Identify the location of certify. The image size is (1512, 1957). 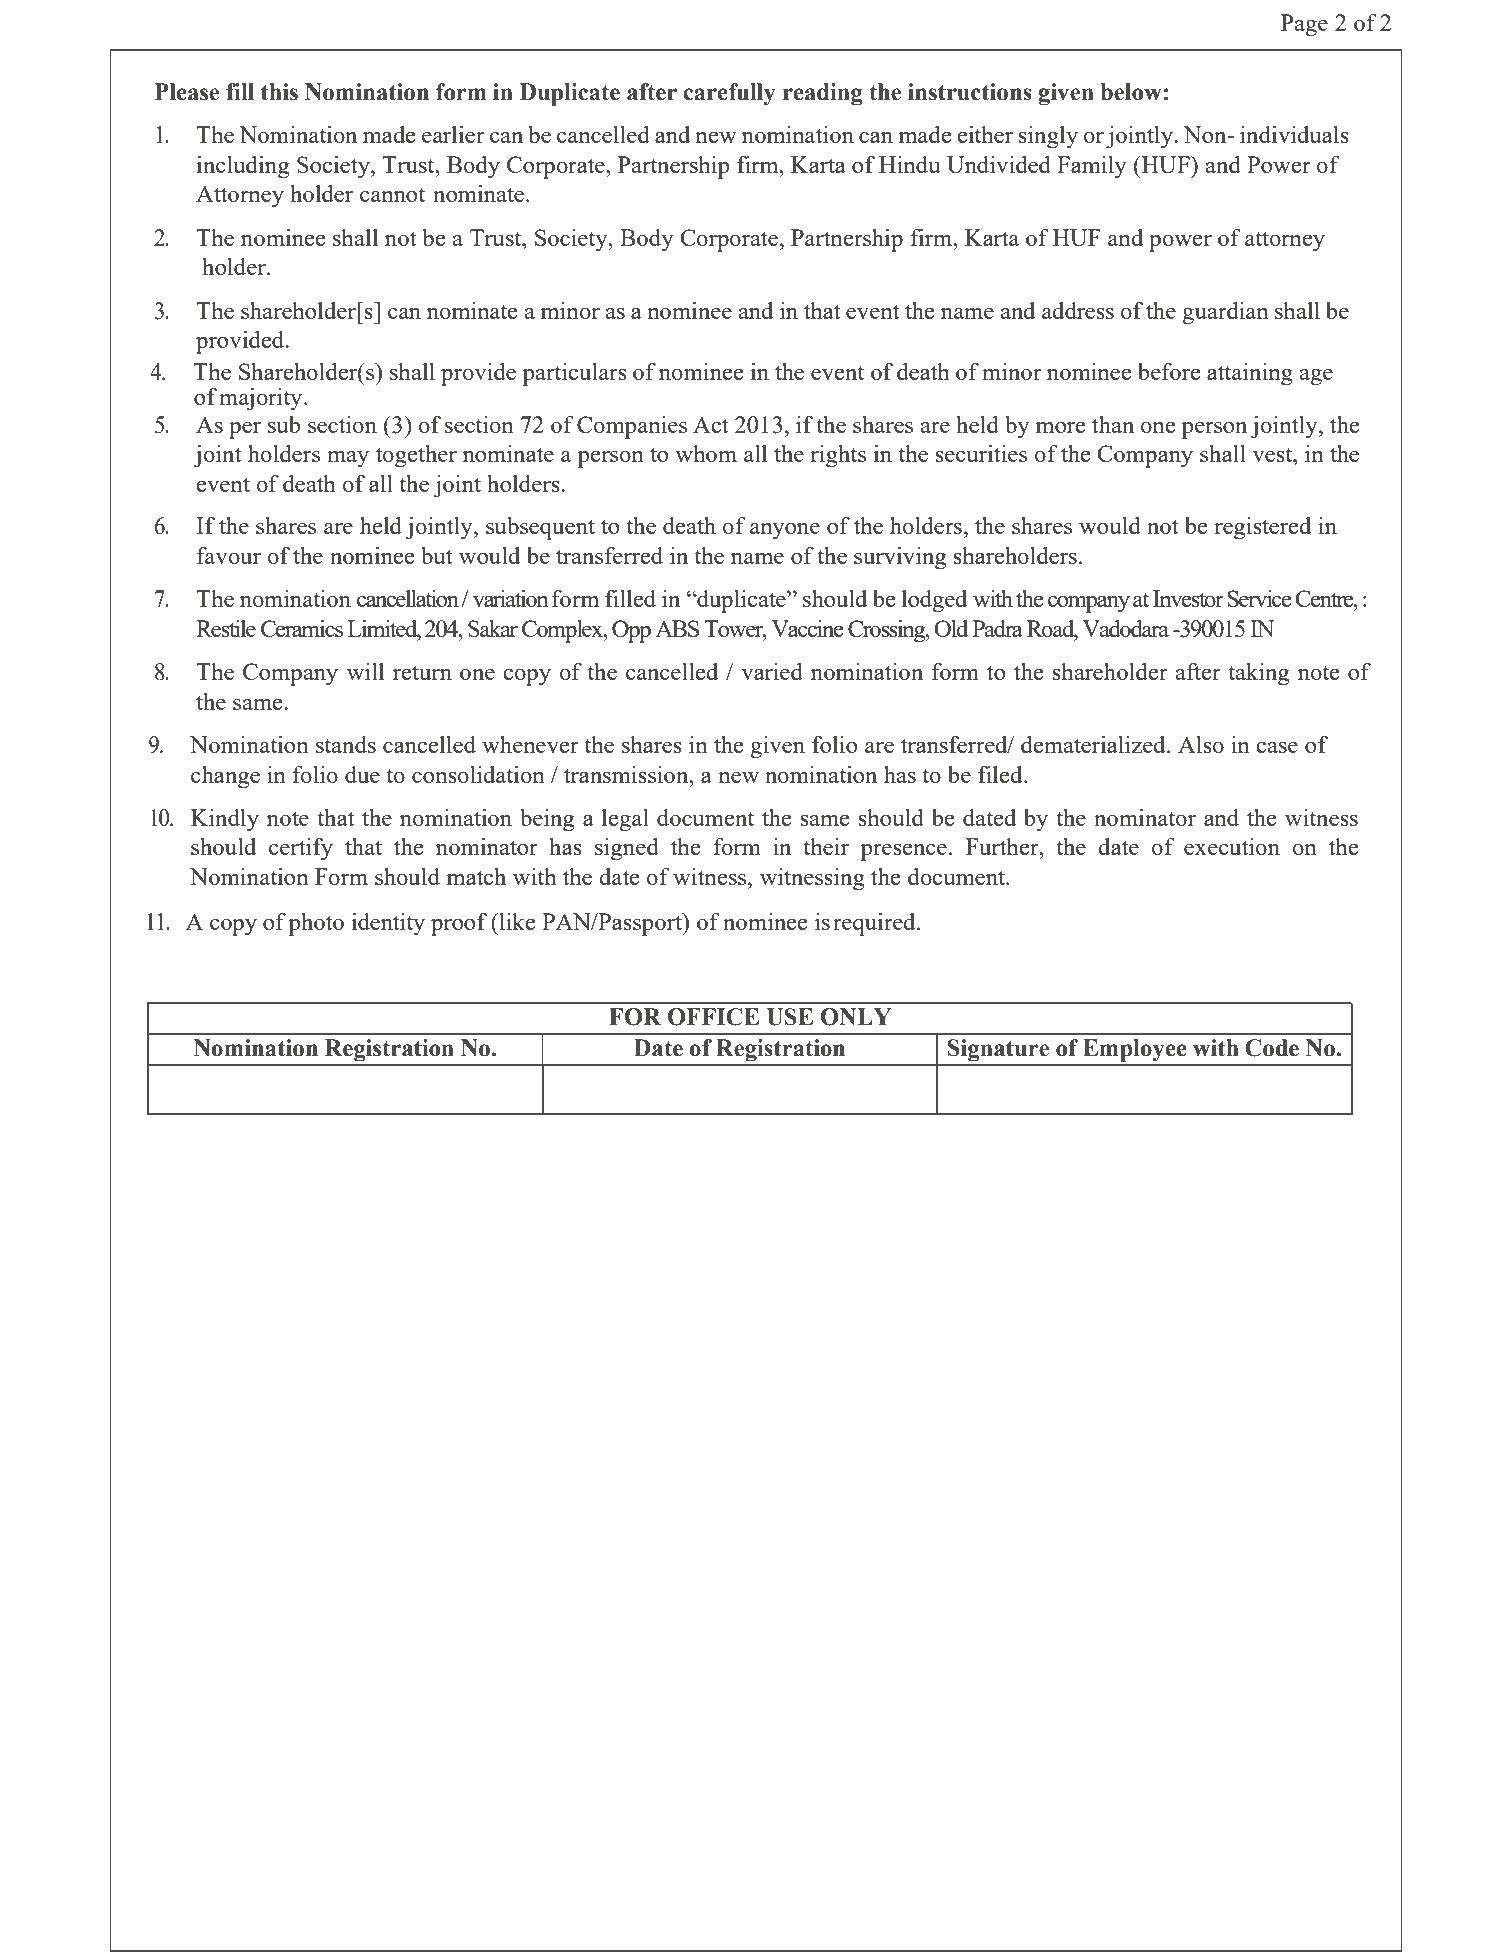
(301, 849).
